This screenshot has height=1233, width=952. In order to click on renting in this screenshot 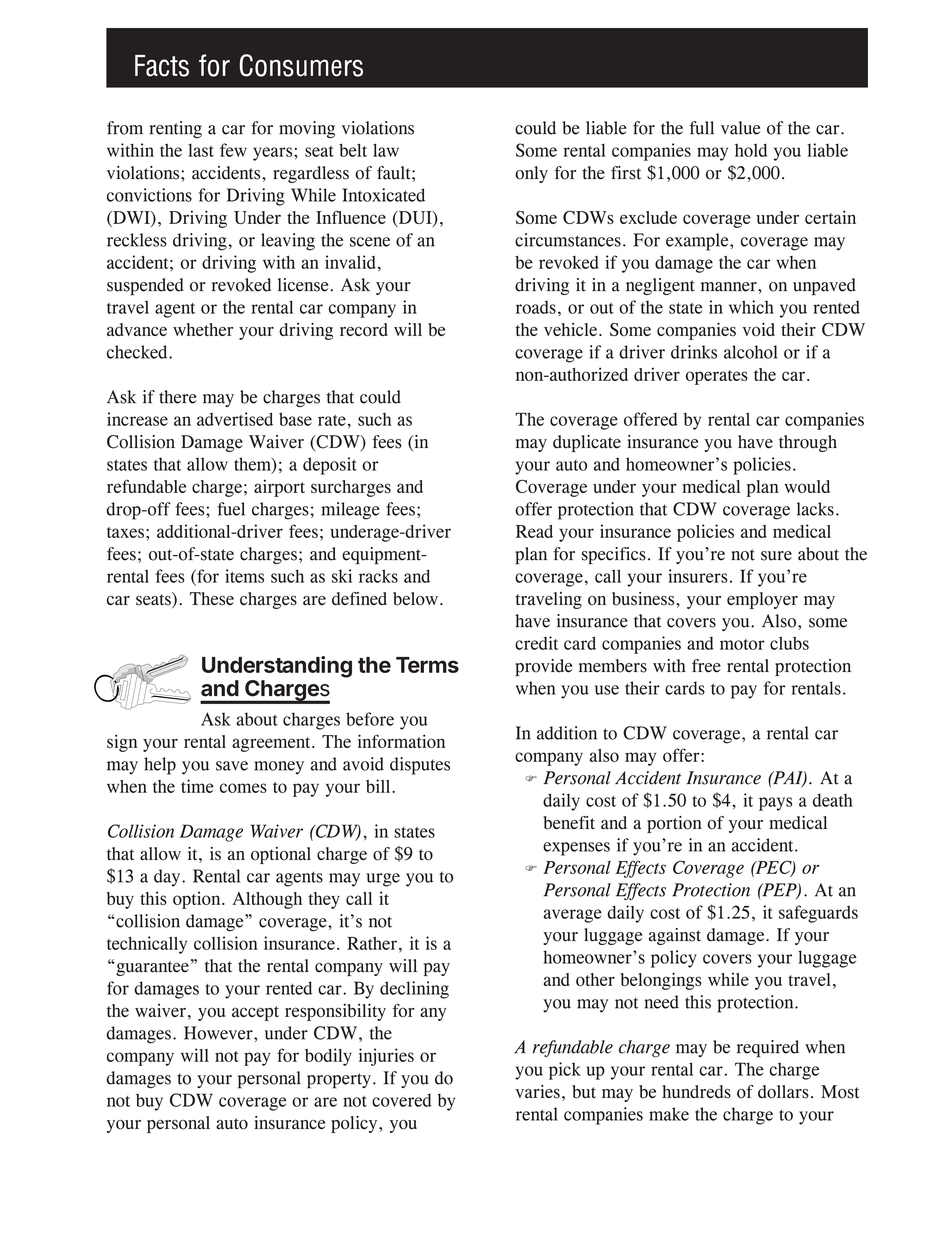, I will do `click(175, 129)`.
